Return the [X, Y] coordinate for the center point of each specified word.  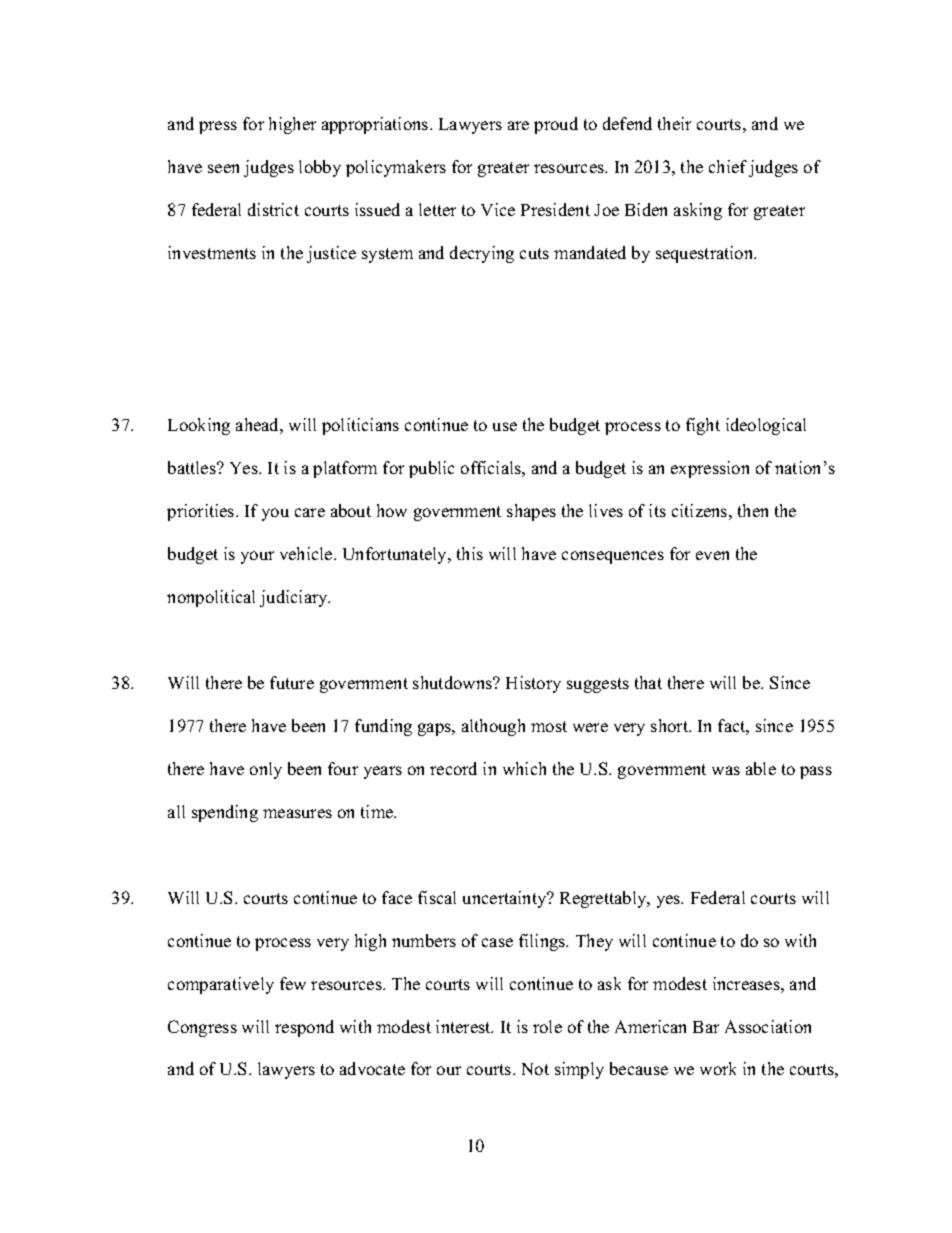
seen [223, 168]
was [726, 770]
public [431, 469]
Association [768, 1026]
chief [728, 166]
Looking [199, 426]
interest [464, 1026]
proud [556, 125]
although [493, 727]
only [266, 770]
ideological [766, 426]
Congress [202, 1028]
